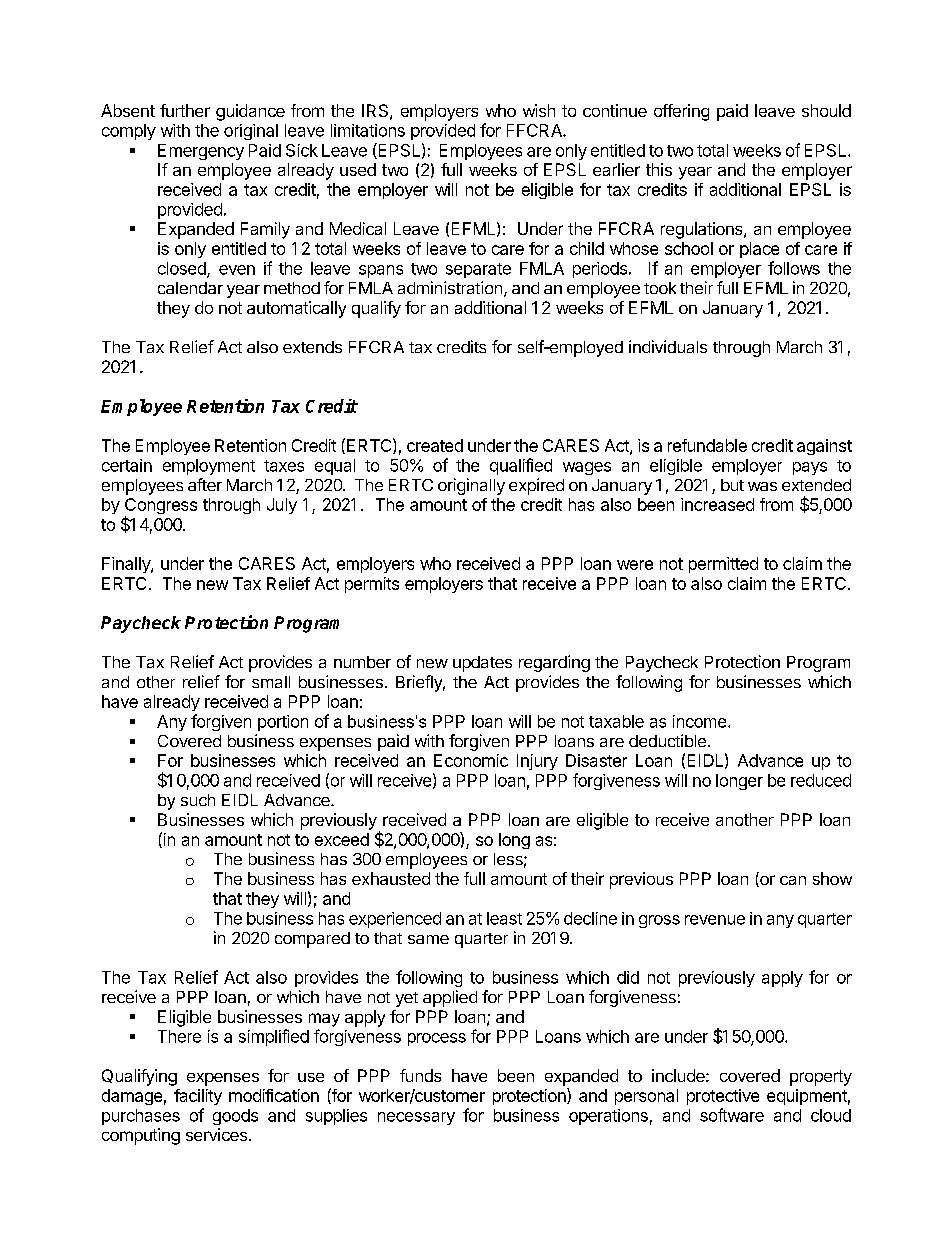 The image size is (952, 1233). I want to click on Emergency, so click(201, 152).
